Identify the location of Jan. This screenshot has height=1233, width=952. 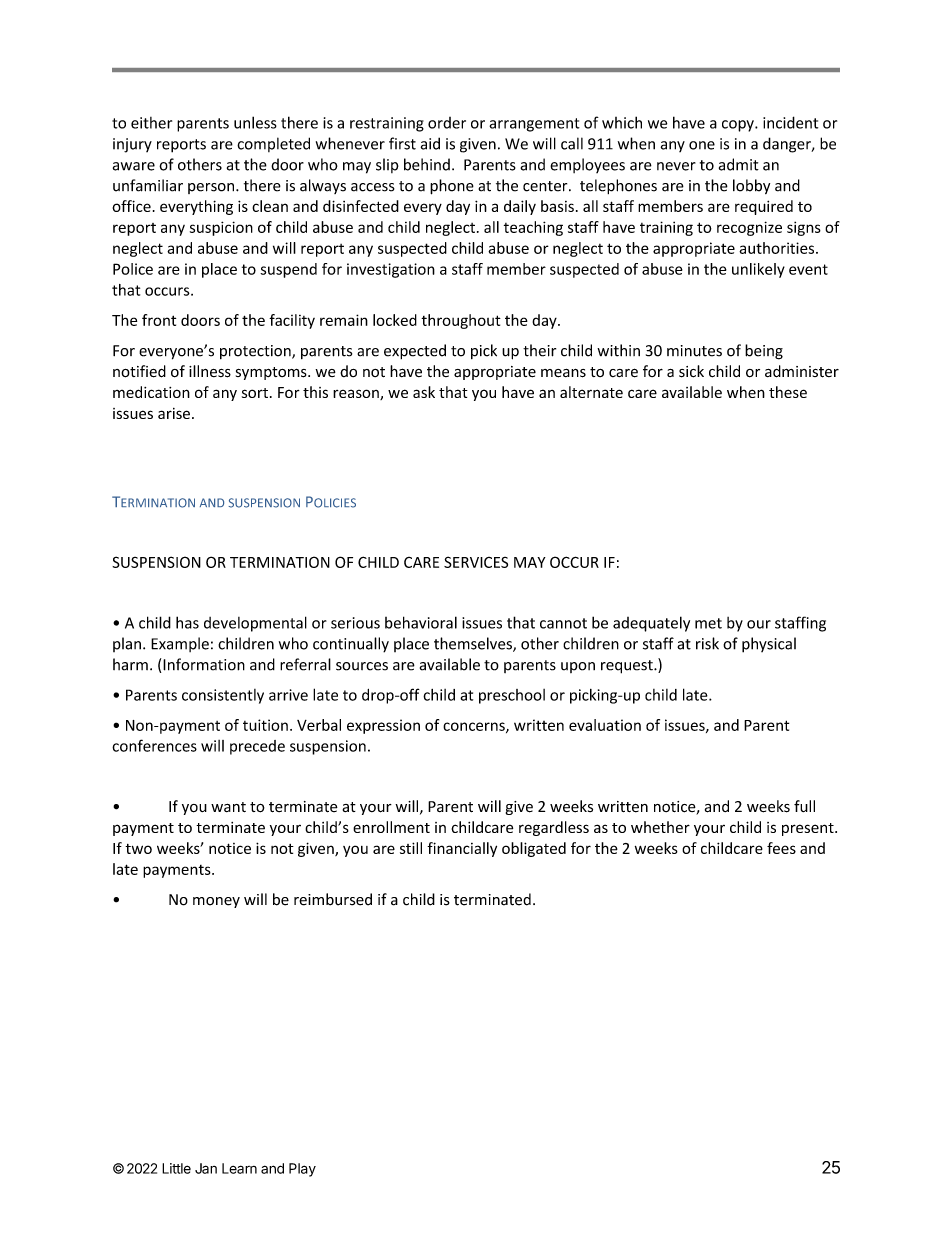
(206, 1168).
